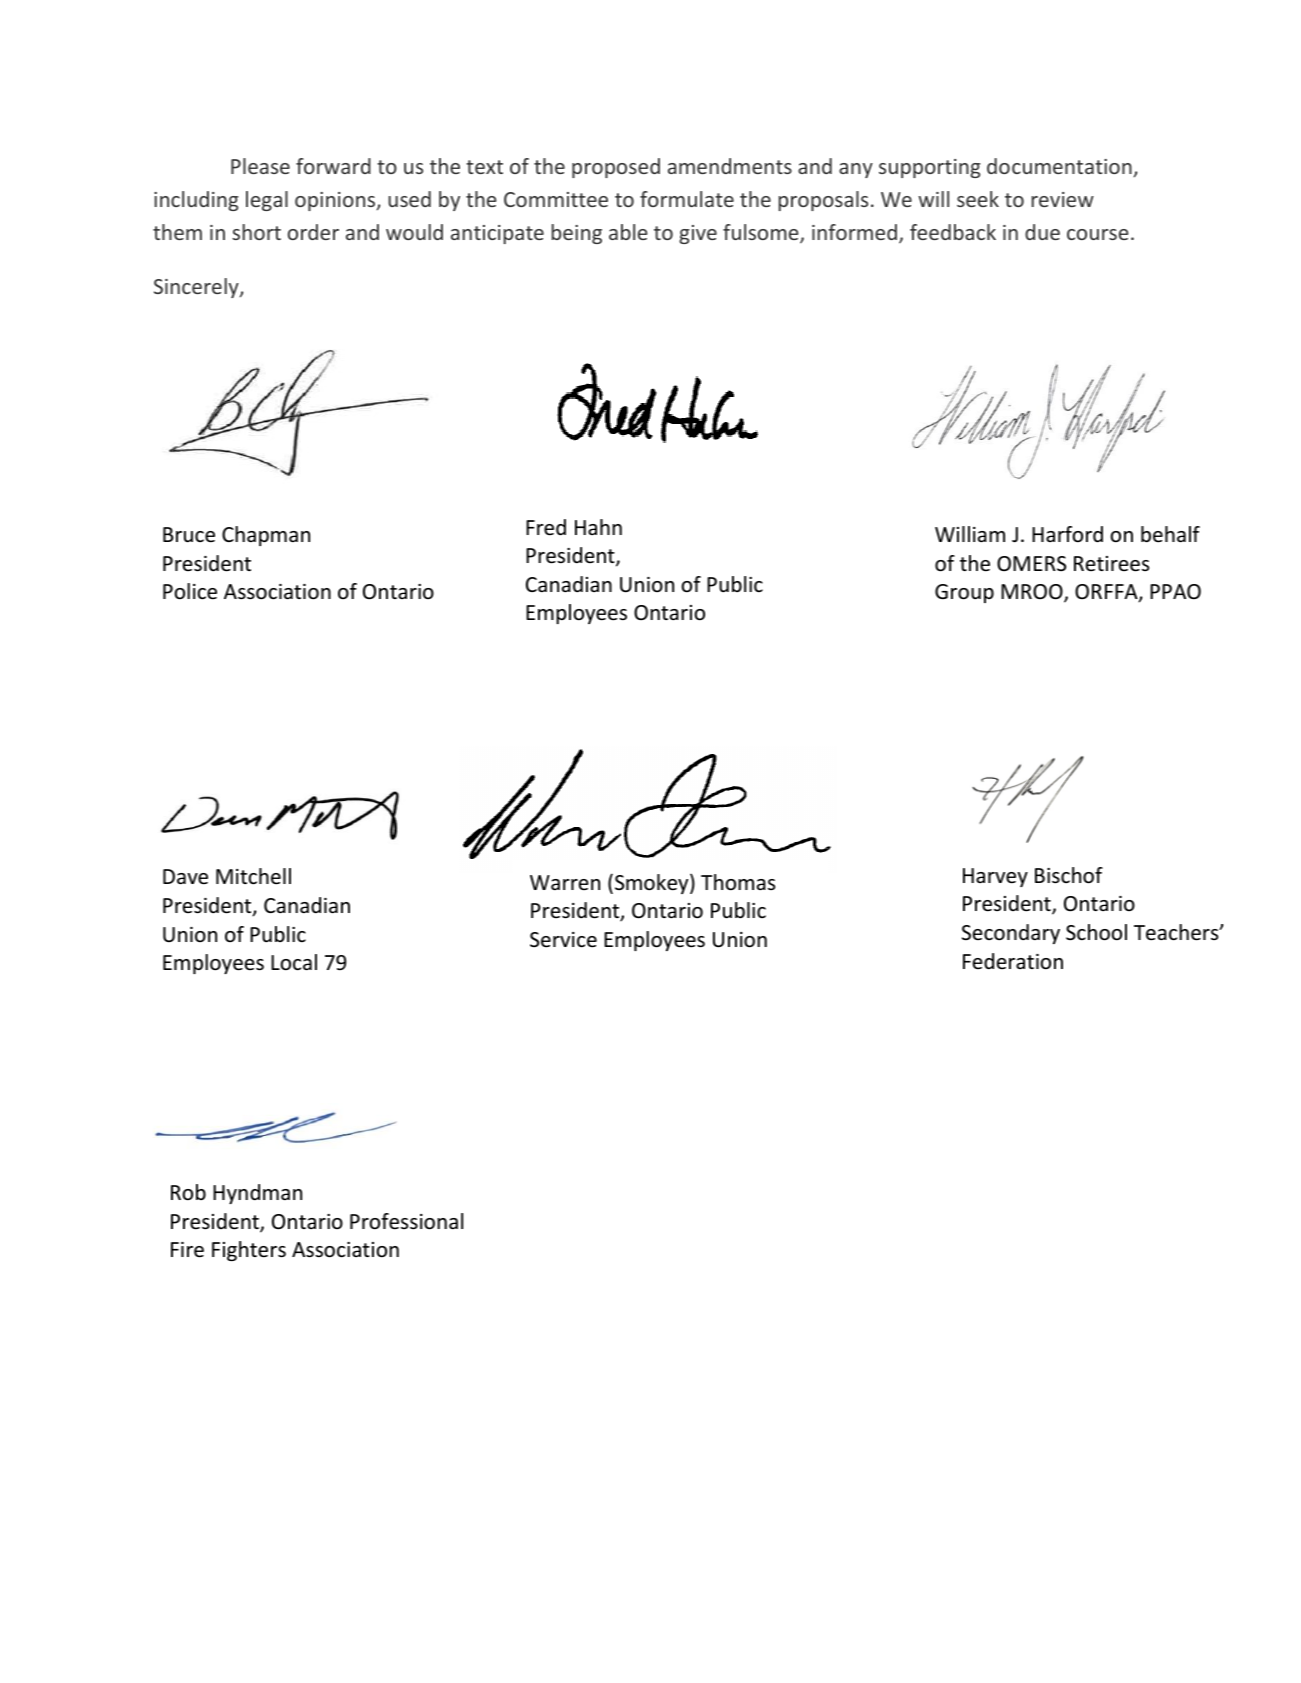 The height and width of the screenshot is (1683, 1301). Describe the element at coordinates (687, 199) in the screenshot. I see `formulate` at that location.
